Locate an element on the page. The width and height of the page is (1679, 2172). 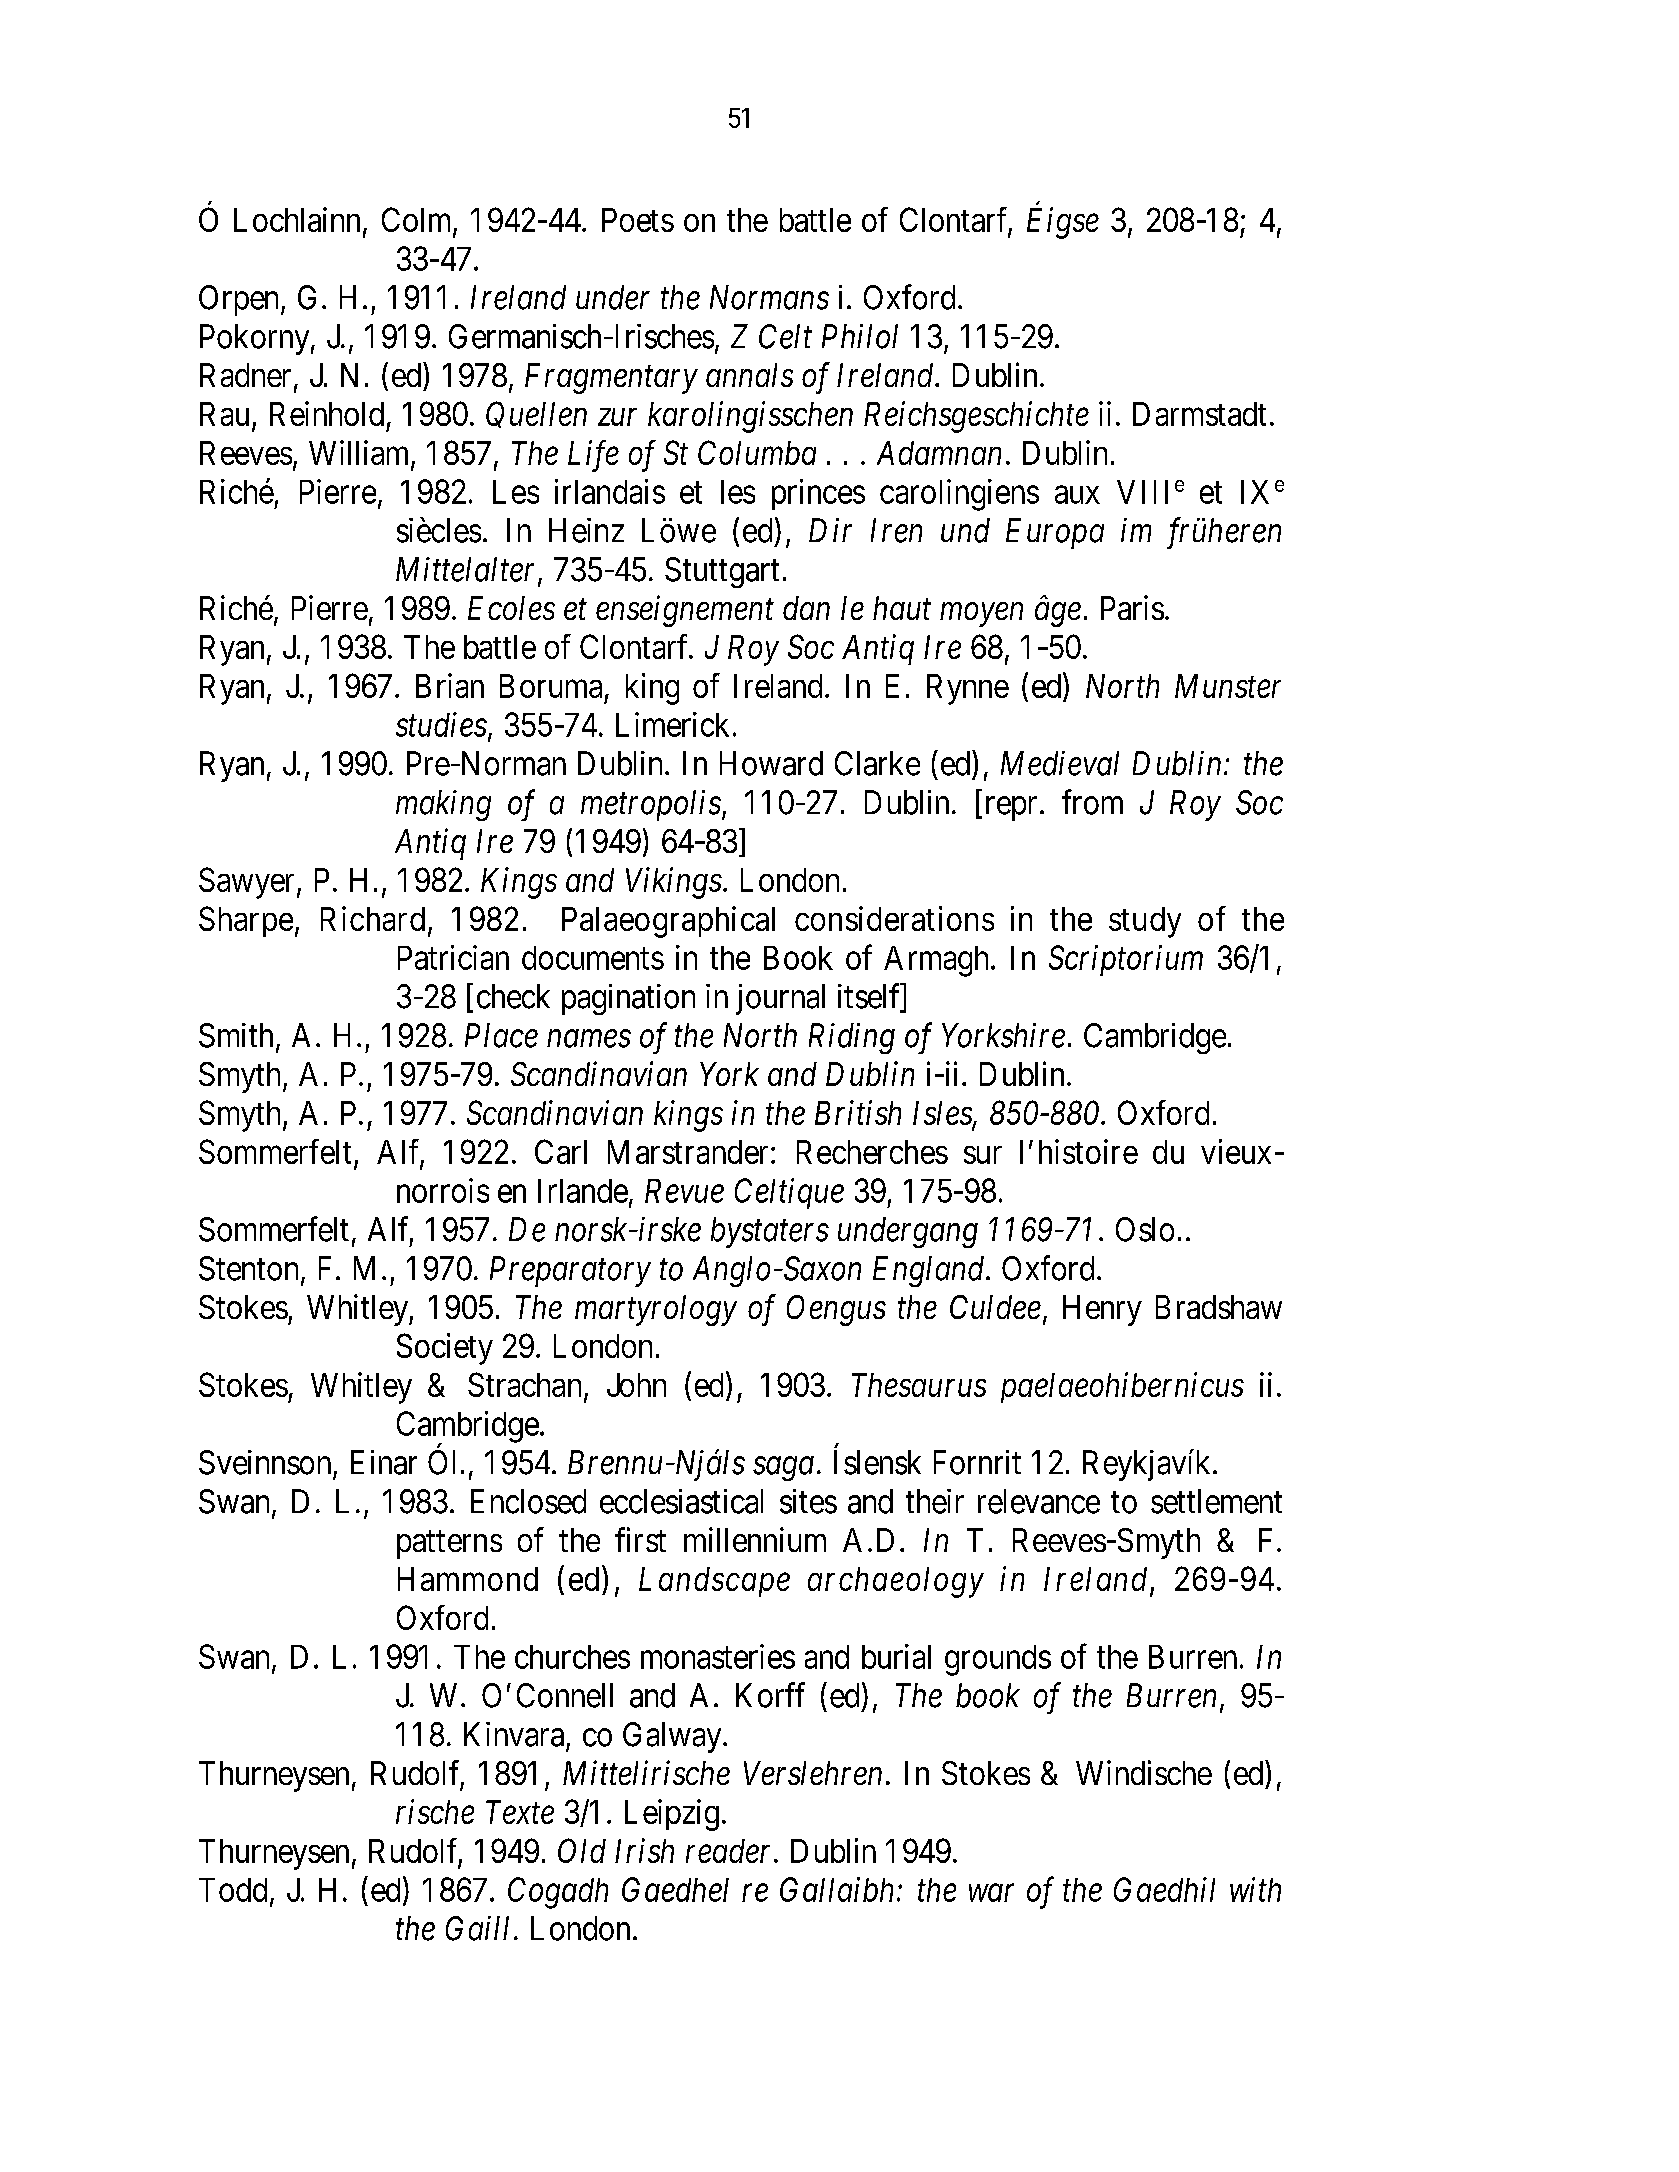
Society is located at coordinates (445, 1349).
